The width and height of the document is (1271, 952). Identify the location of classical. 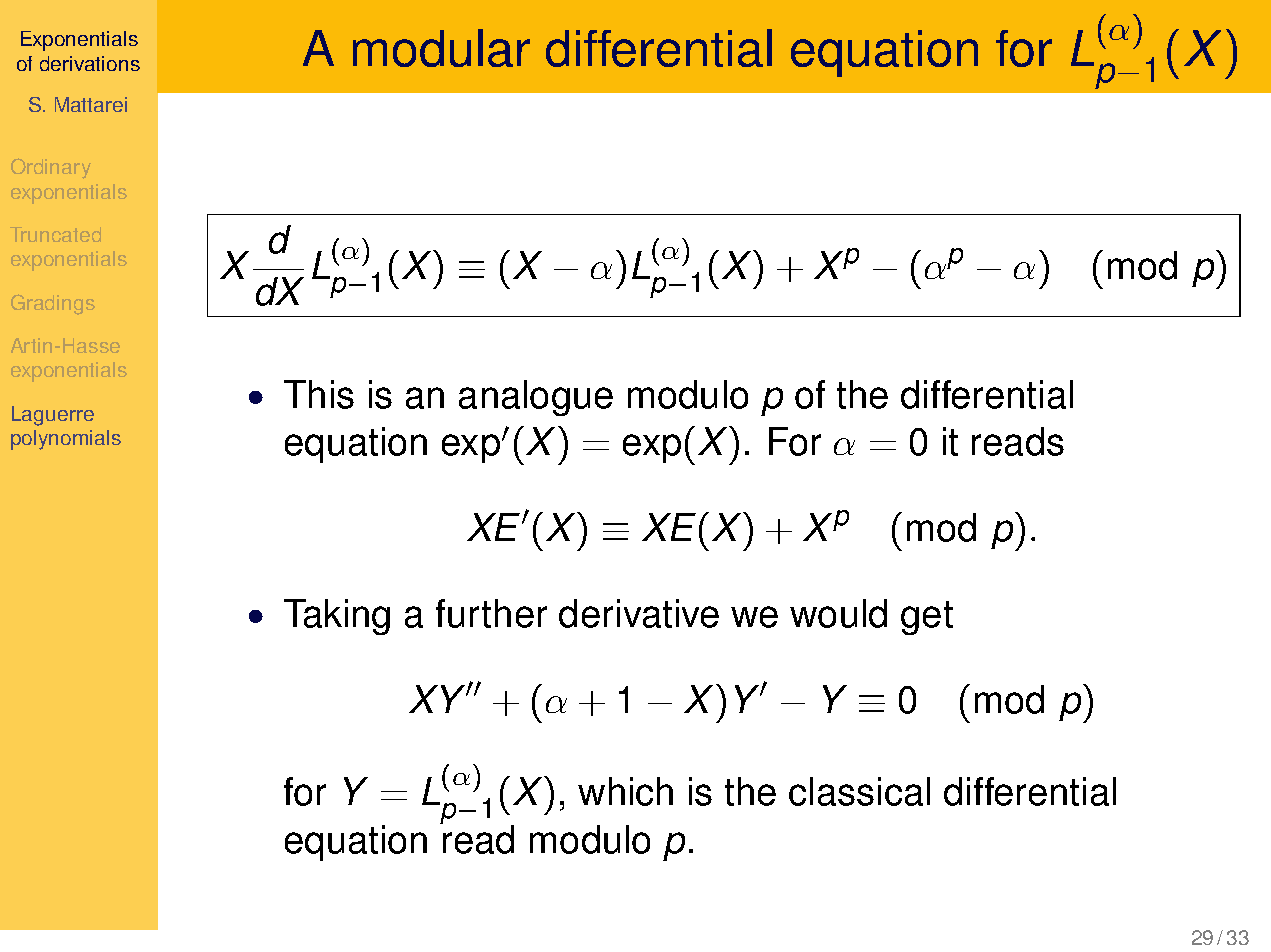
(859, 791).
